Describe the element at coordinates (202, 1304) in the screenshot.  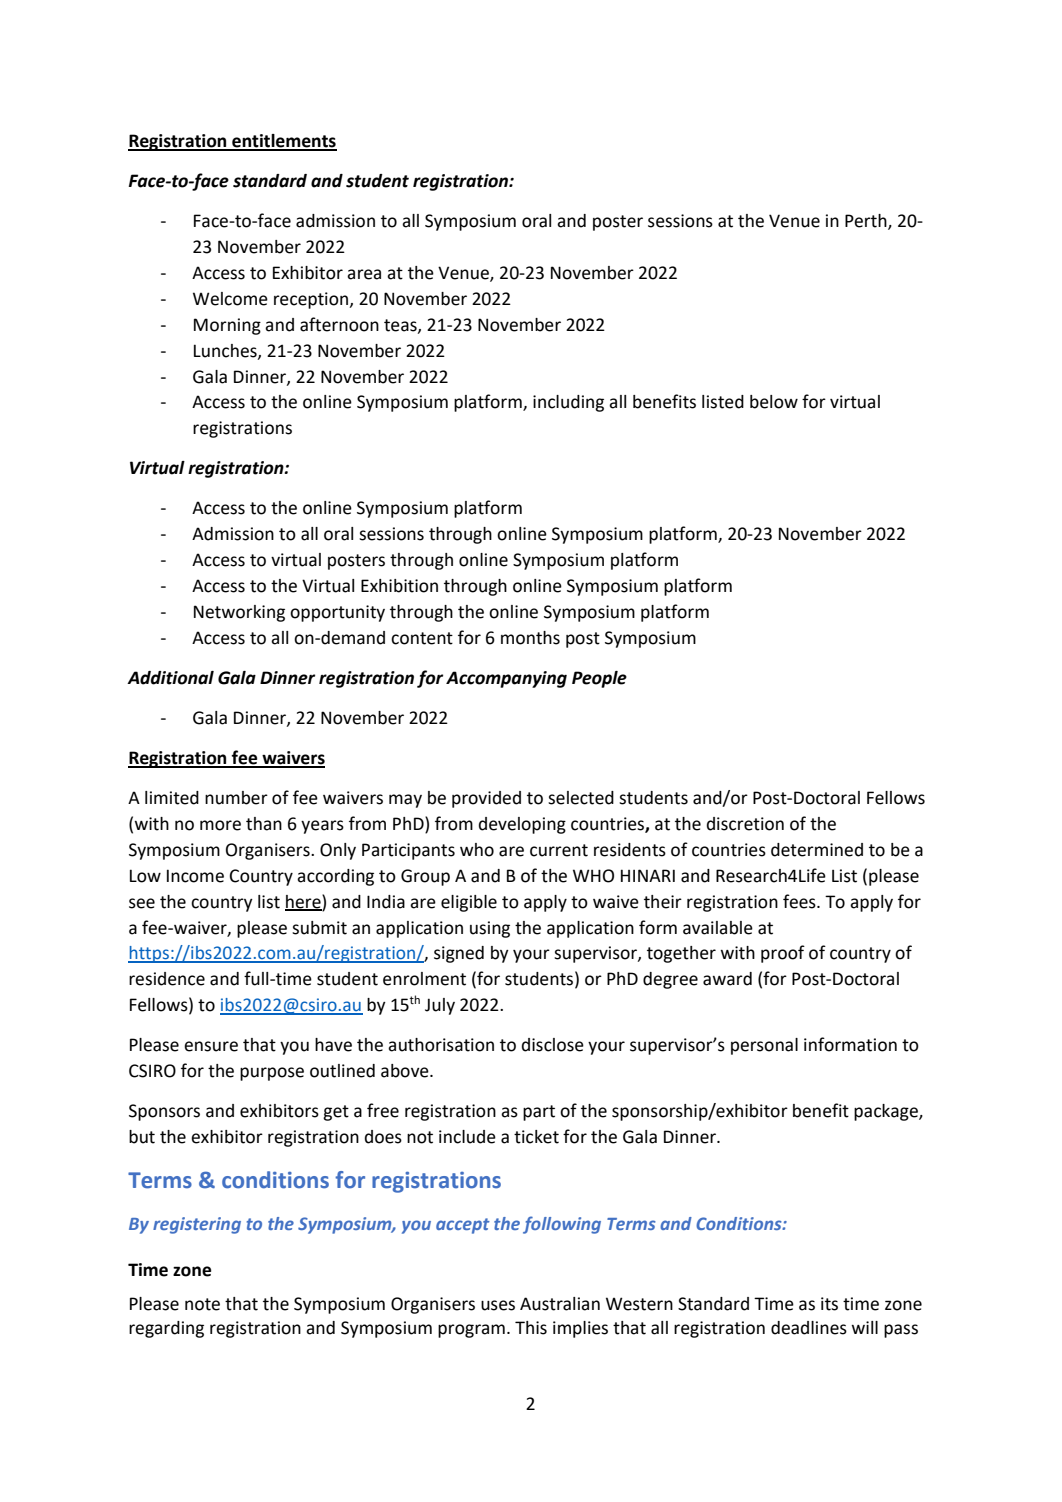
I see `note` at that location.
